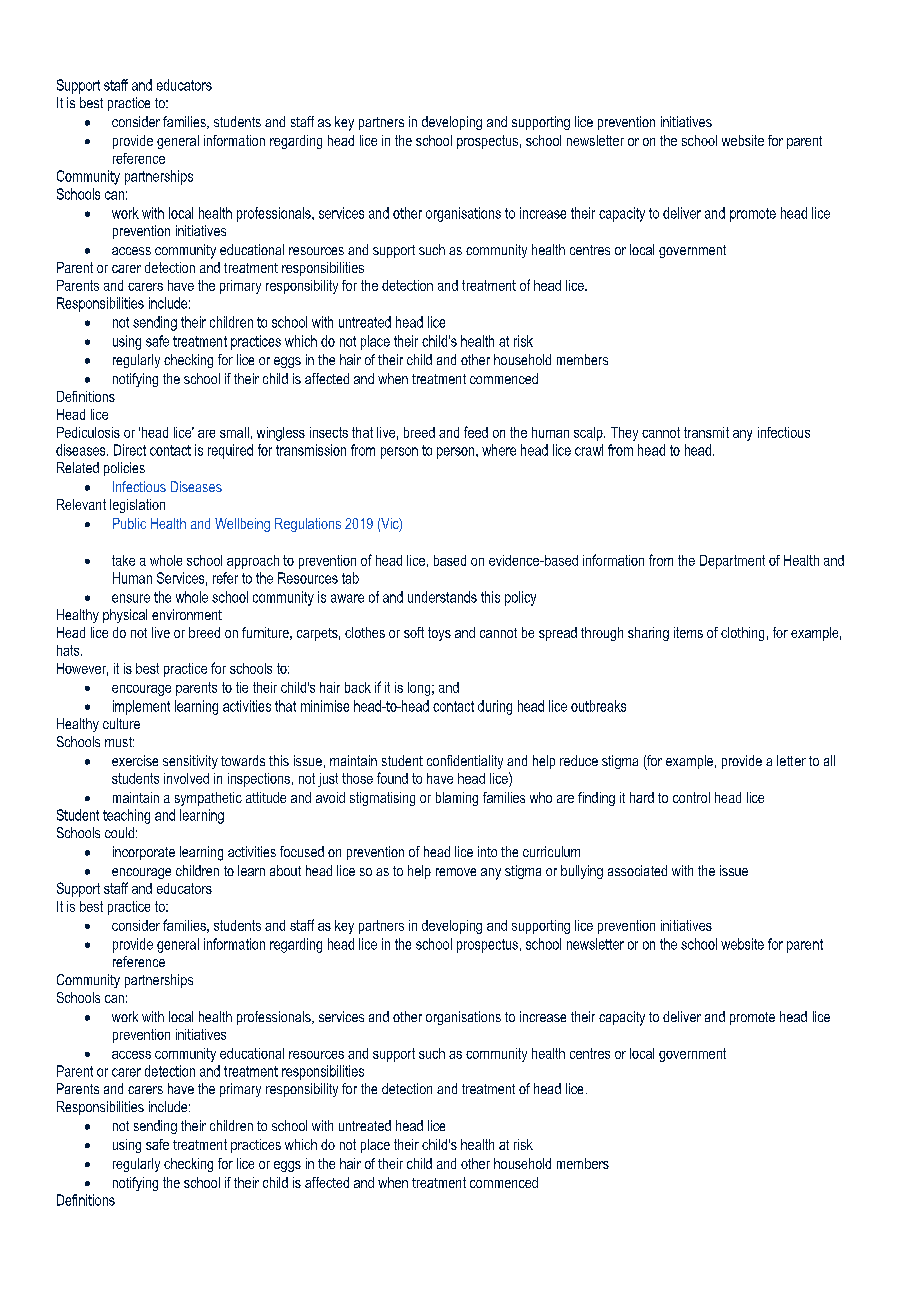  I want to click on culture, so click(121, 723).
